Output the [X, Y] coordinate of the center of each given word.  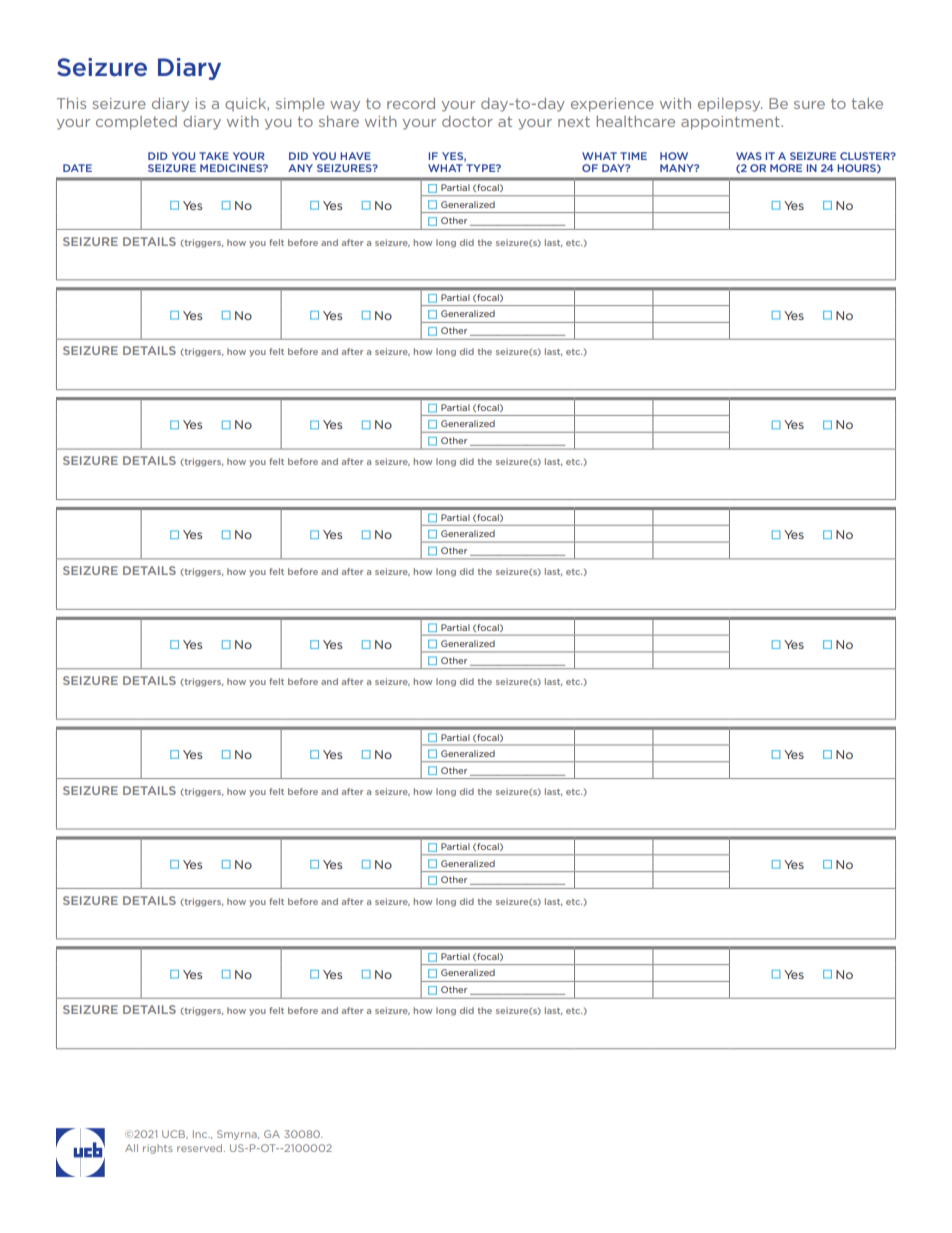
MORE [786, 168]
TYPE [481, 168]
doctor [467, 121]
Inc [201, 1134]
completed [136, 123]
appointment [731, 123]
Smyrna [238, 1135]
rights [158, 1149]
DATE [77, 168]
